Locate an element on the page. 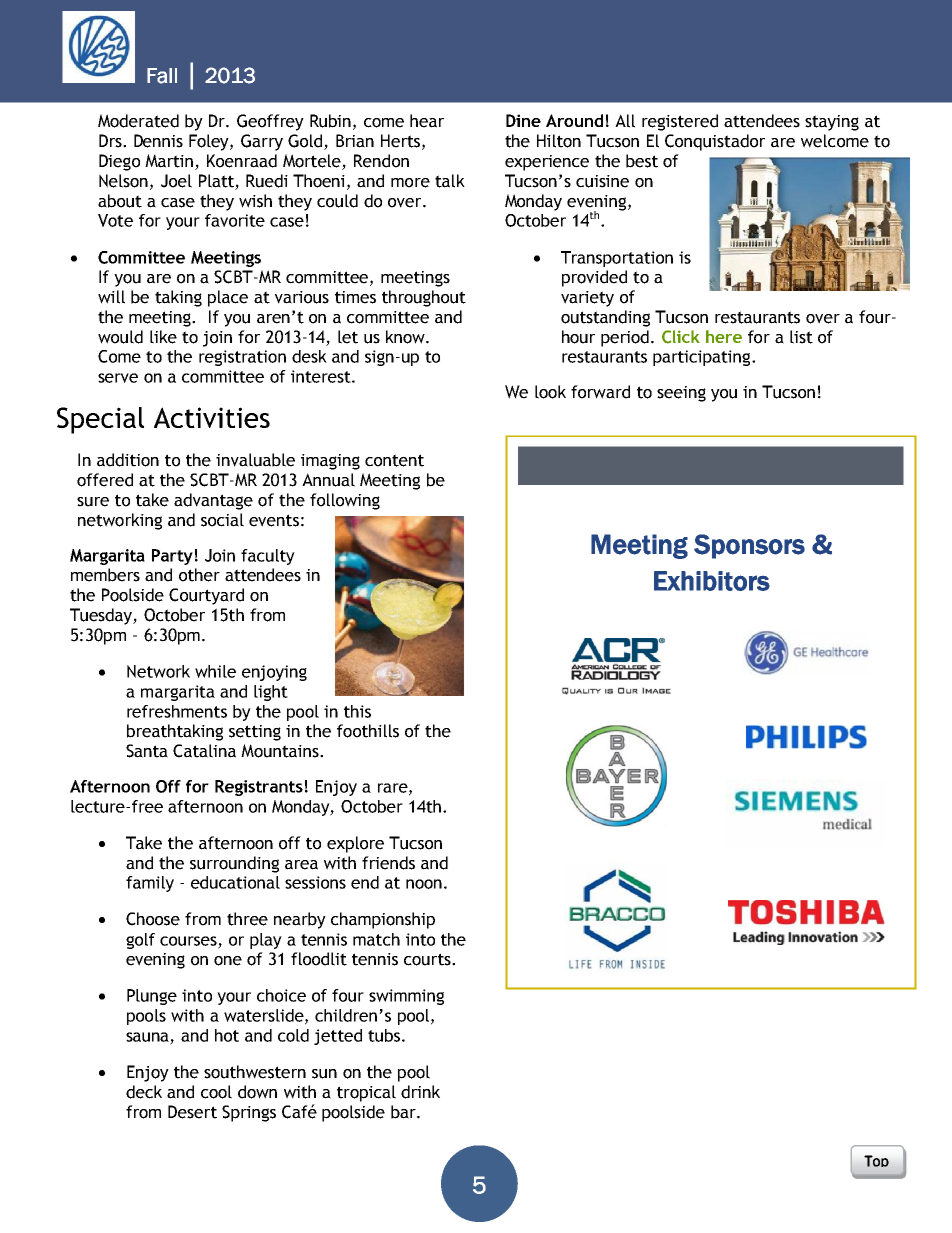 The image size is (952, 1233). like is located at coordinates (163, 337).
